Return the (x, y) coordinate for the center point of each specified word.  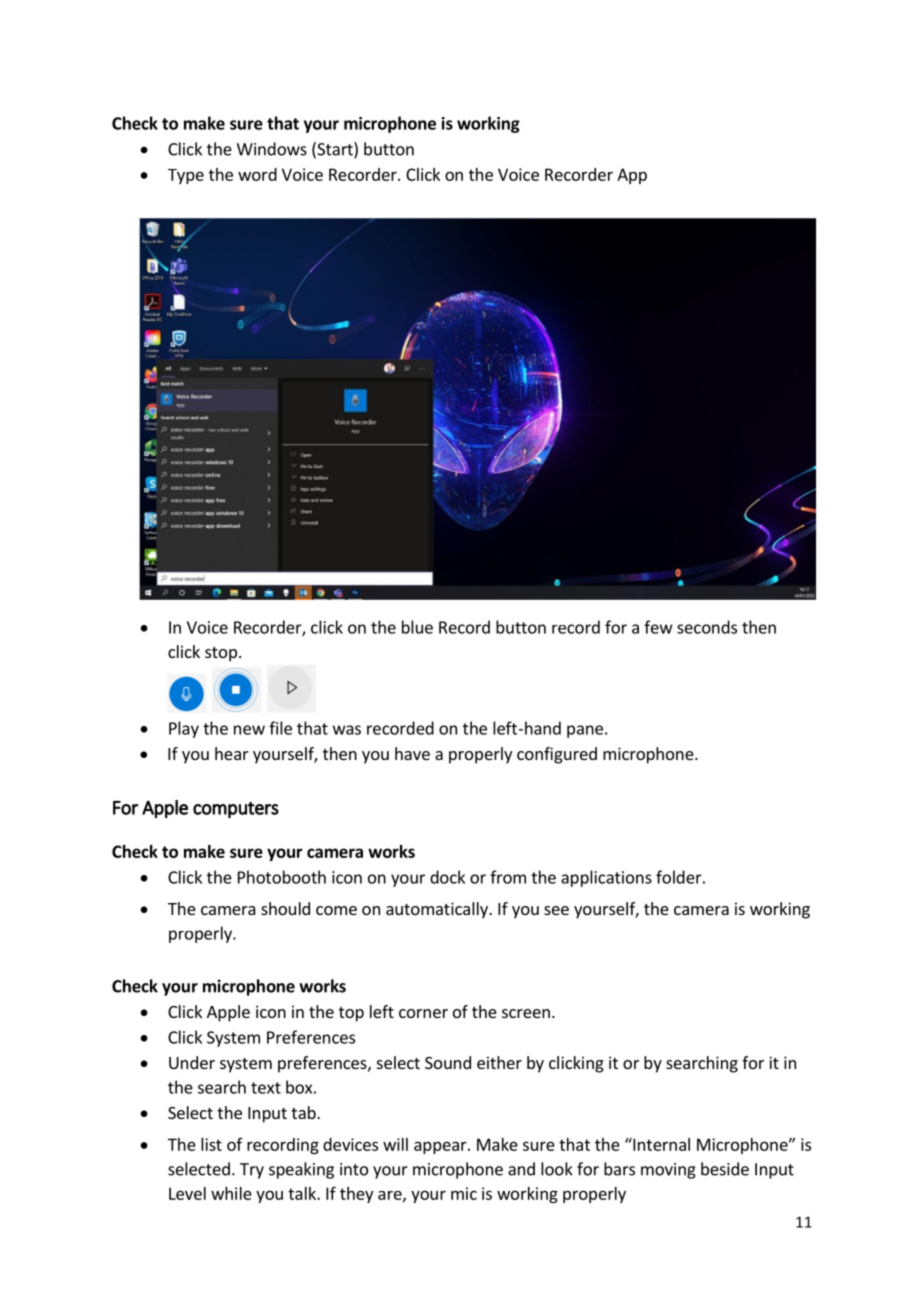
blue (417, 627)
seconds (707, 627)
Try (252, 1171)
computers (236, 810)
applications (606, 878)
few (658, 627)
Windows (272, 149)
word (257, 174)
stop (221, 654)
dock (447, 877)
